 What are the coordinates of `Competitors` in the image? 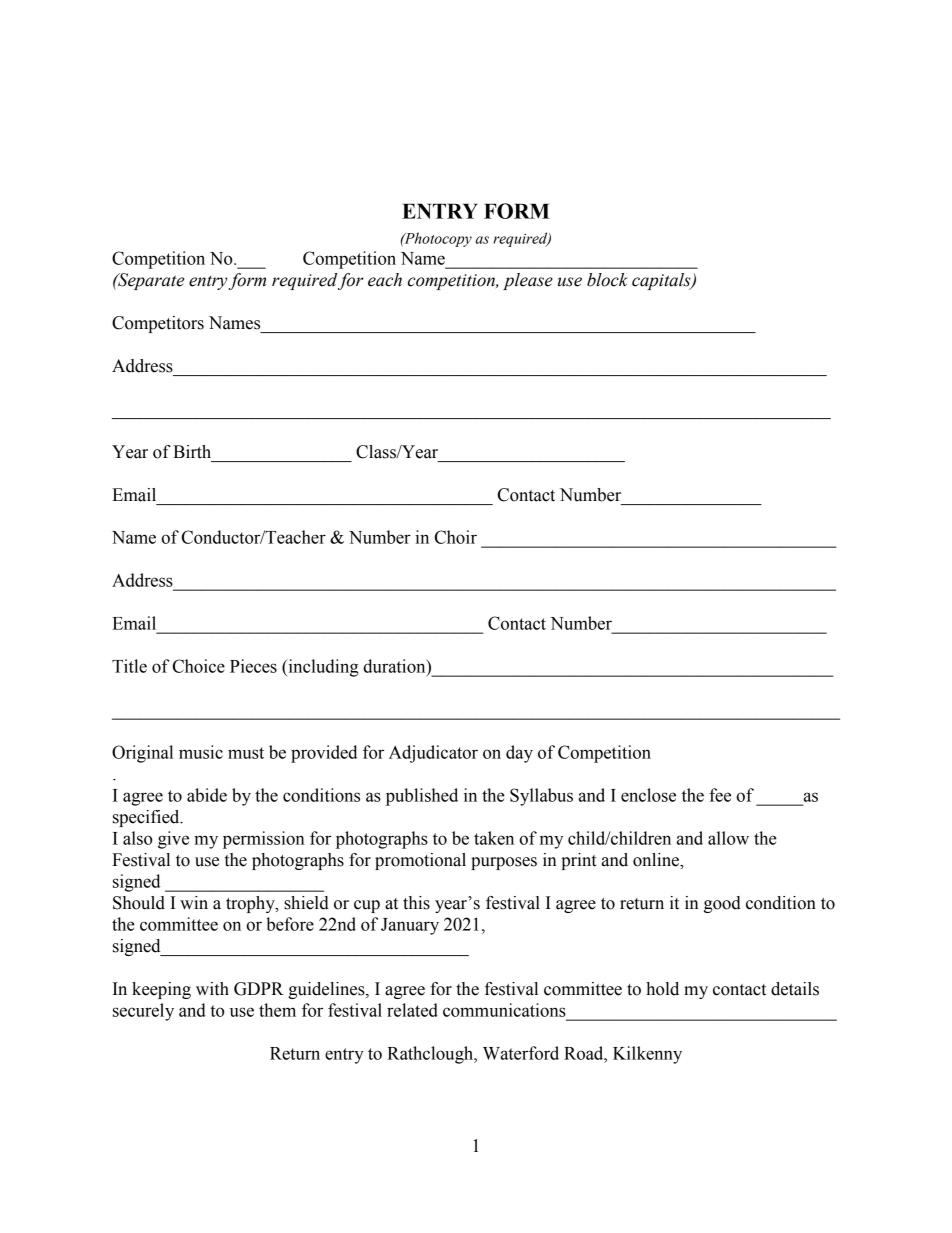 It's located at (158, 324).
